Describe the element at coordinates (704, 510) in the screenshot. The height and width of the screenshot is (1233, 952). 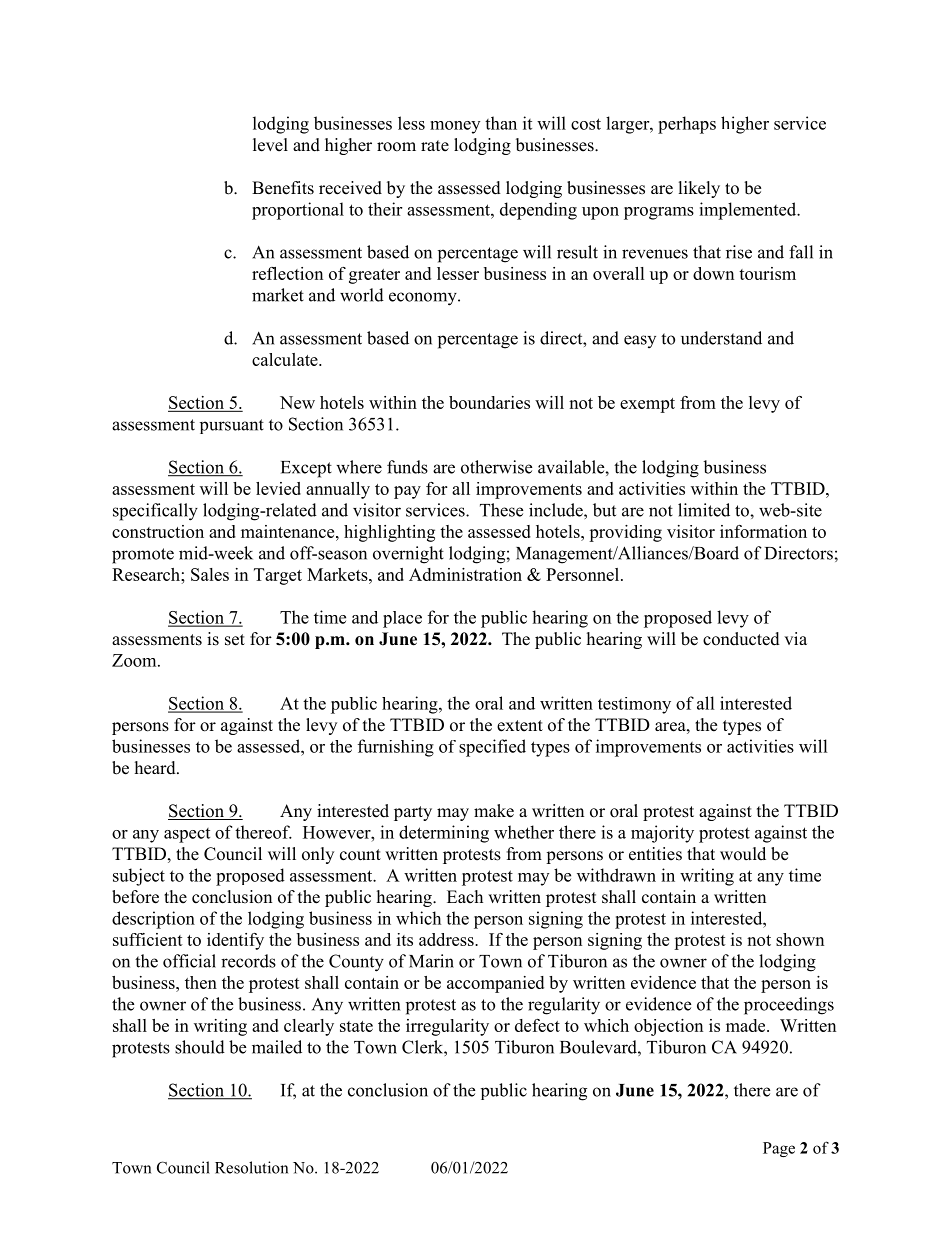
I see `limited` at that location.
